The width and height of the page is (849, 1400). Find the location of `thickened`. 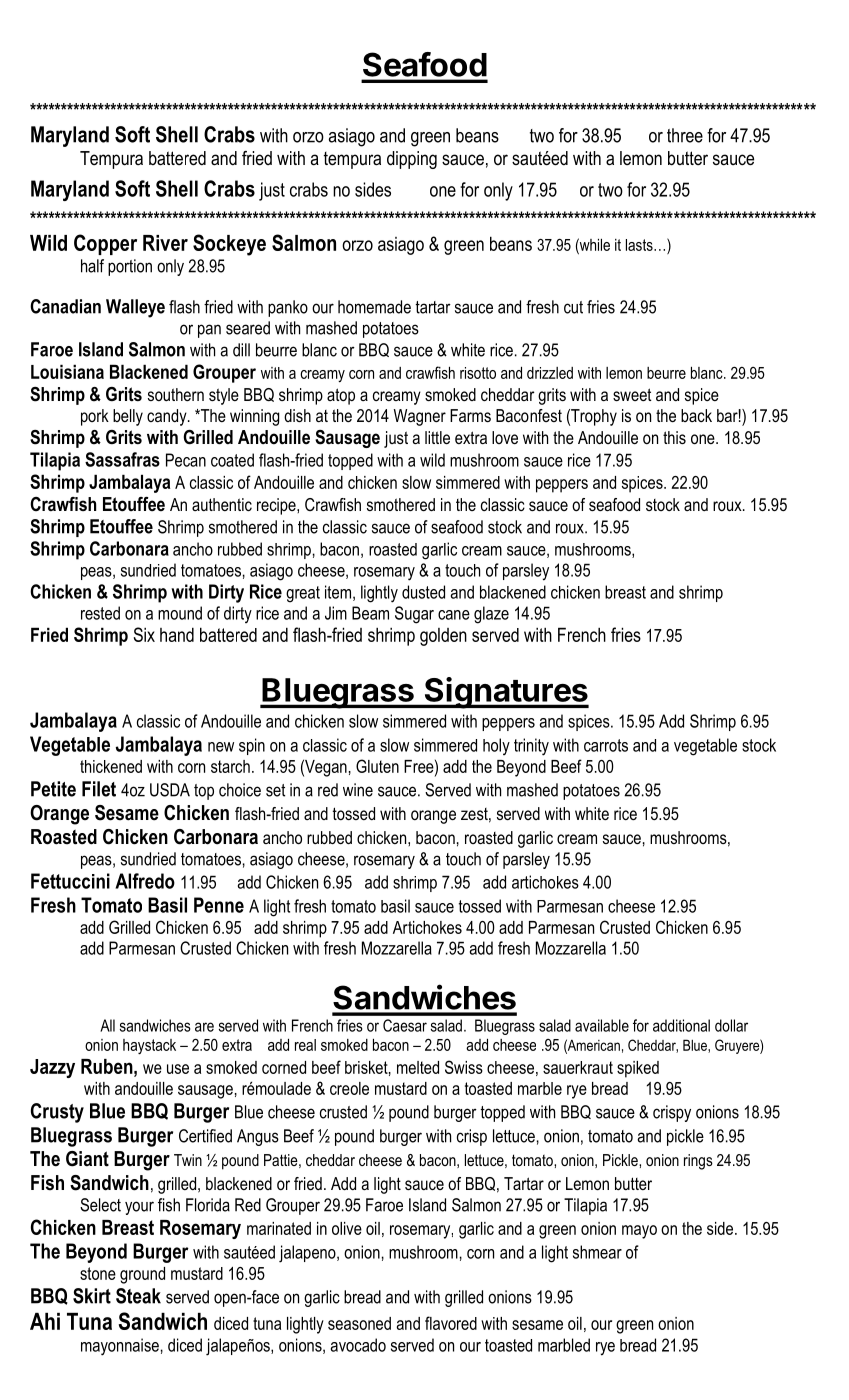

thickened is located at coordinates (111, 766).
